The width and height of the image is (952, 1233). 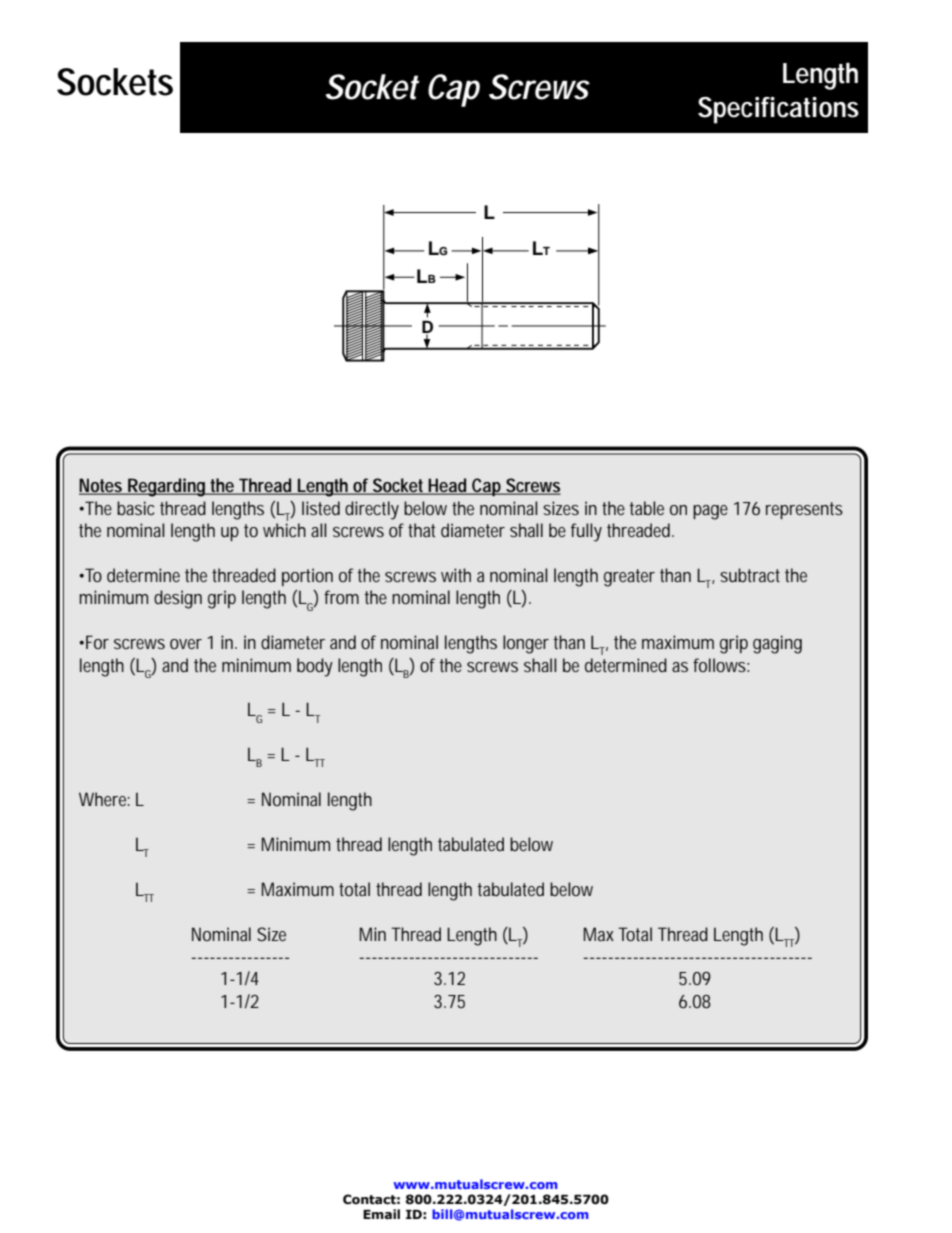 What do you see at coordinates (586, 532) in the image?
I see `fully` at bounding box center [586, 532].
